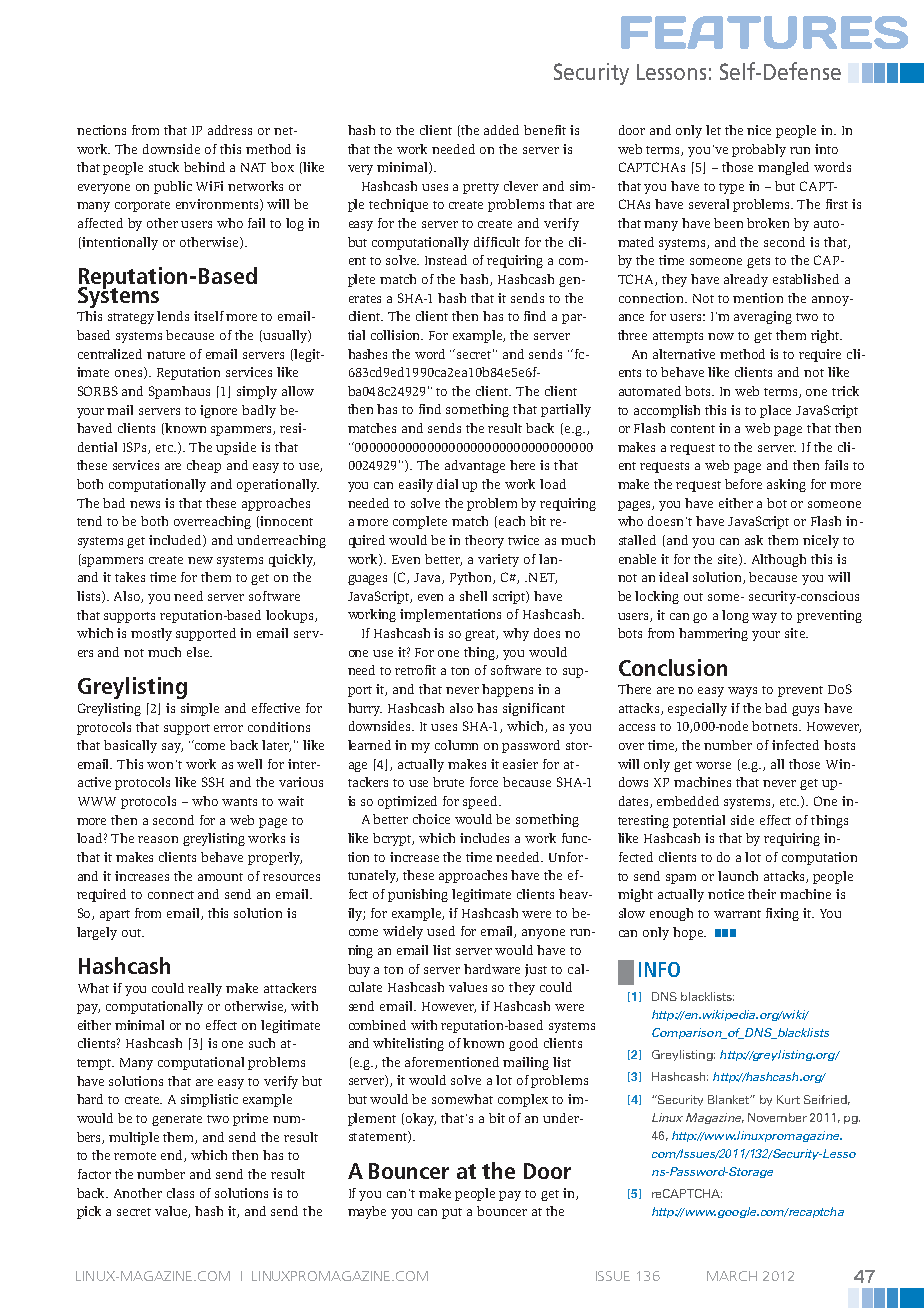 The image size is (924, 1308). What do you see at coordinates (764, 32) in the screenshot?
I see `Features` at bounding box center [764, 32].
